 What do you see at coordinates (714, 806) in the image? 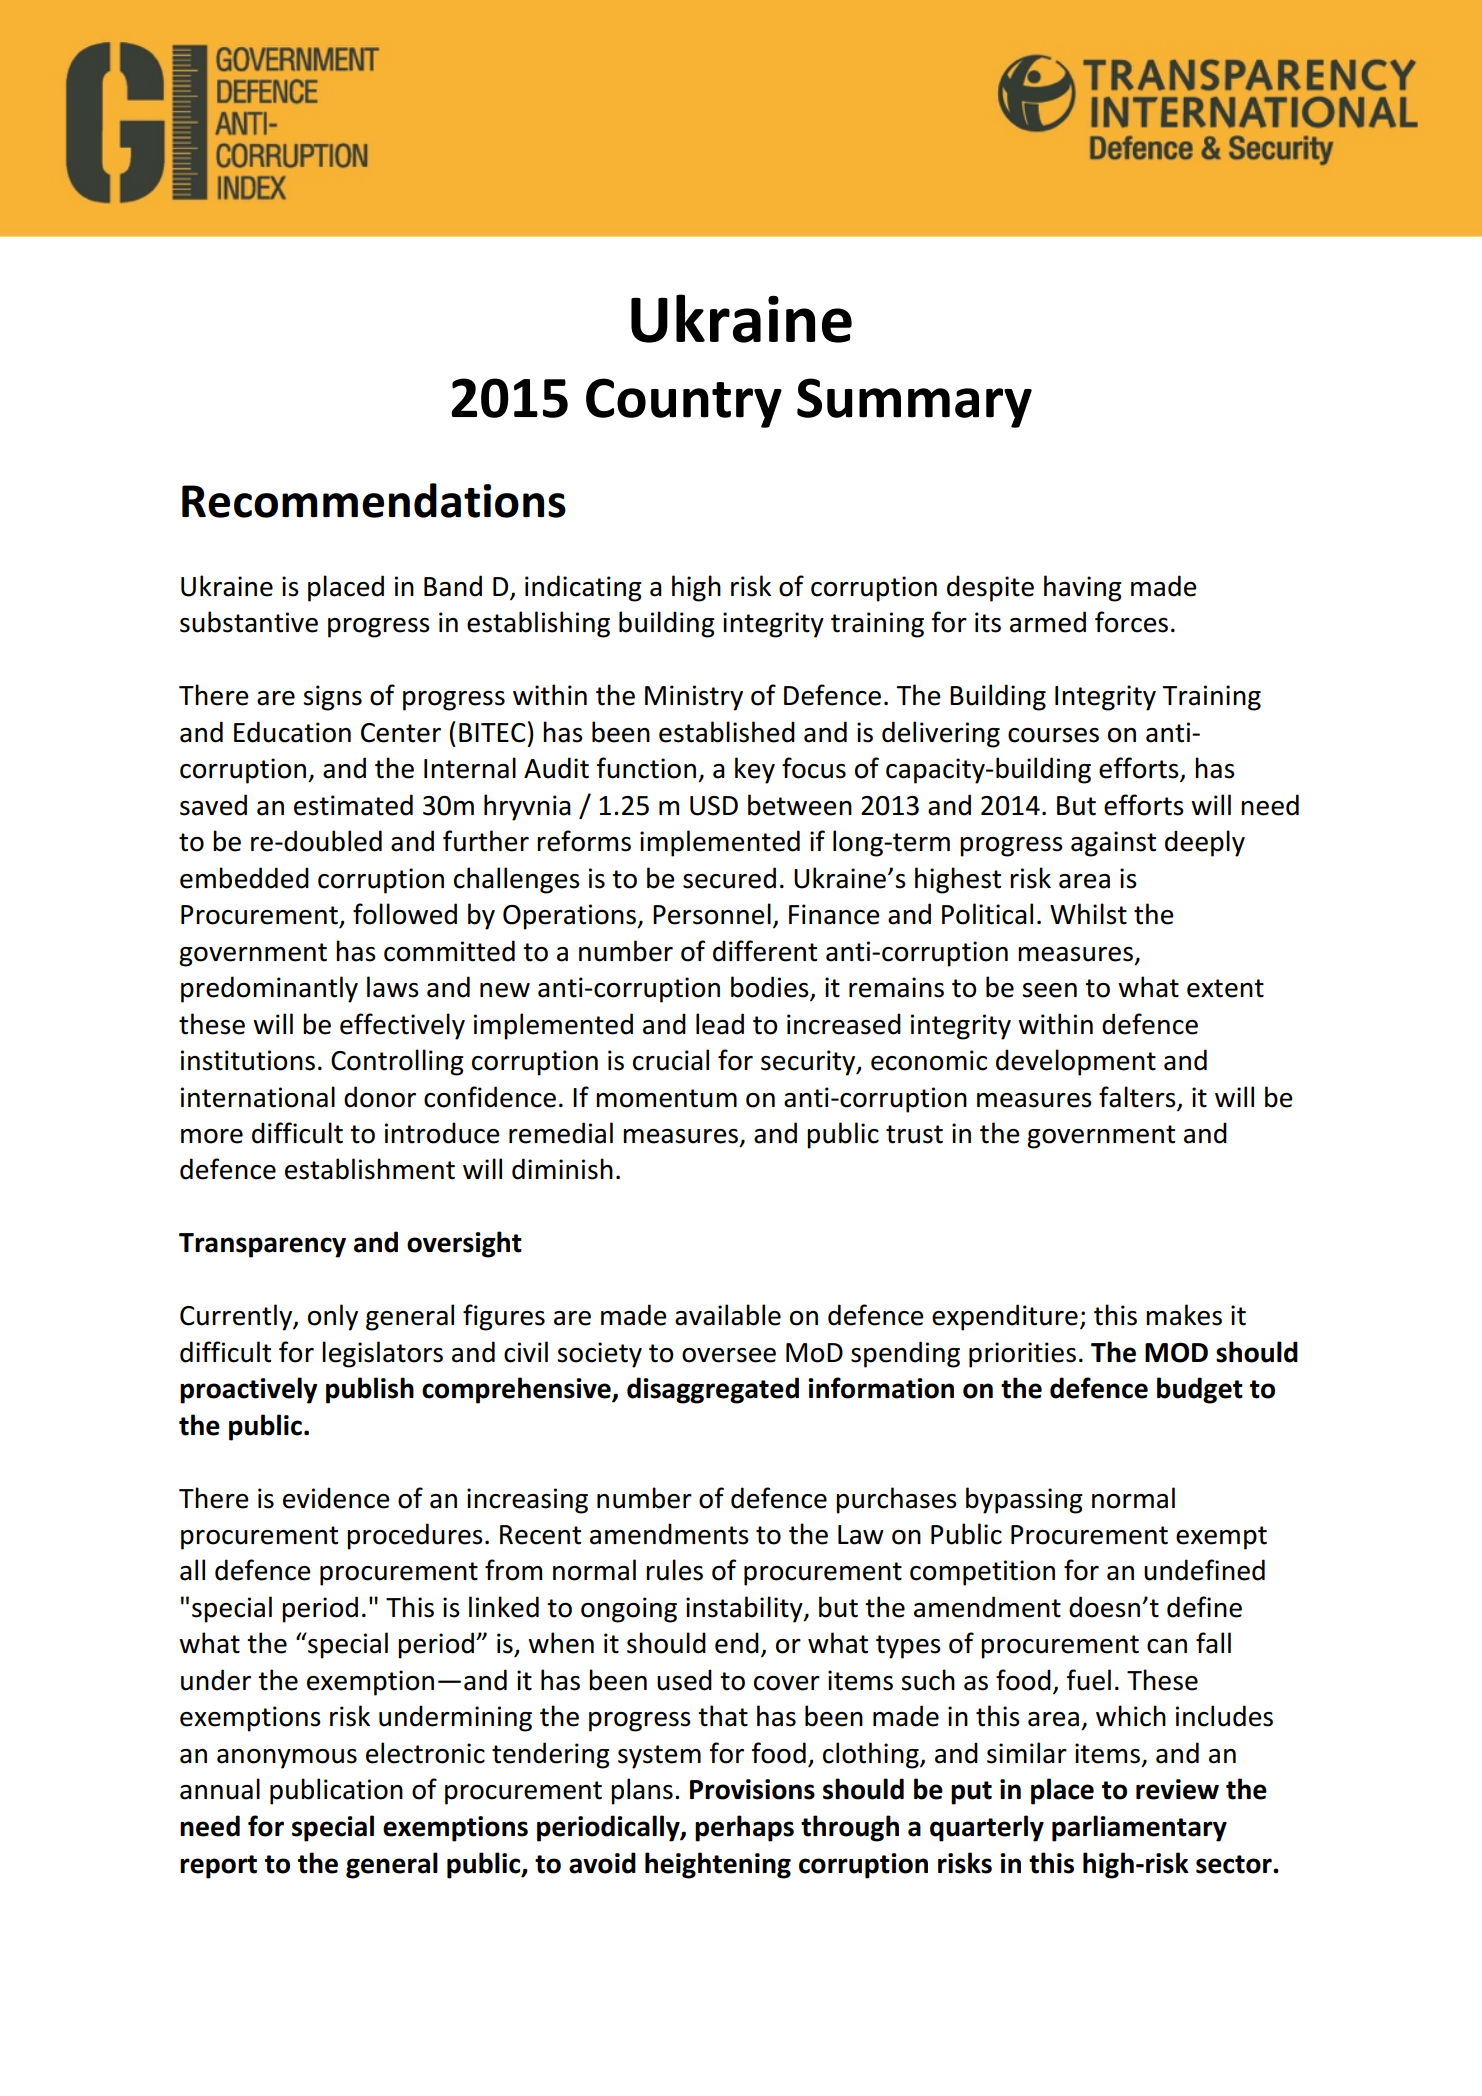
I see `USD` at bounding box center [714, 806].
